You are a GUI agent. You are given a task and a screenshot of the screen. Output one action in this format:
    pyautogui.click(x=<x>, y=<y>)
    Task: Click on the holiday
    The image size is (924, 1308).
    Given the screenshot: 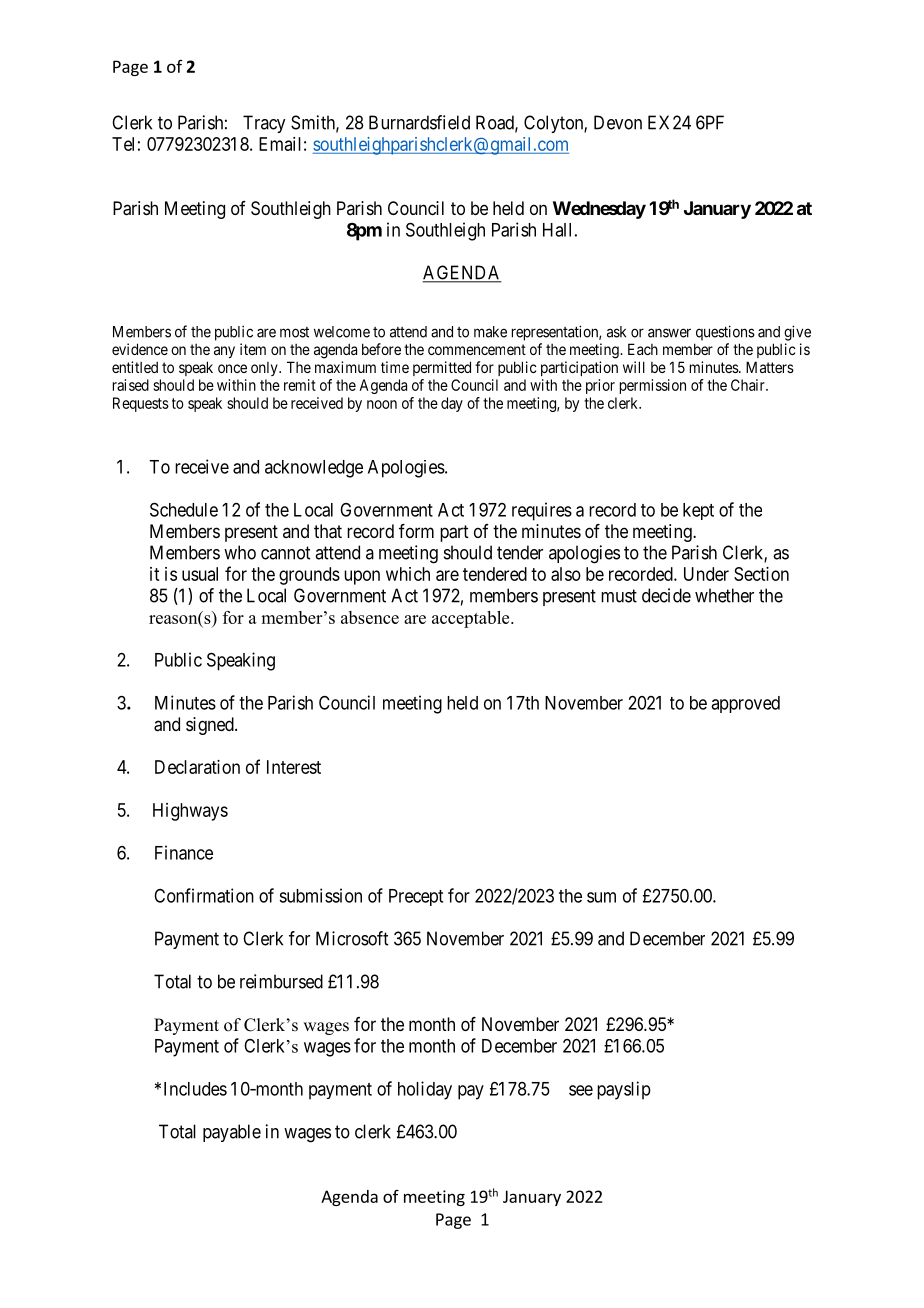 What is the action you would take?
    pyautogui.click(x=425, y=1090)
